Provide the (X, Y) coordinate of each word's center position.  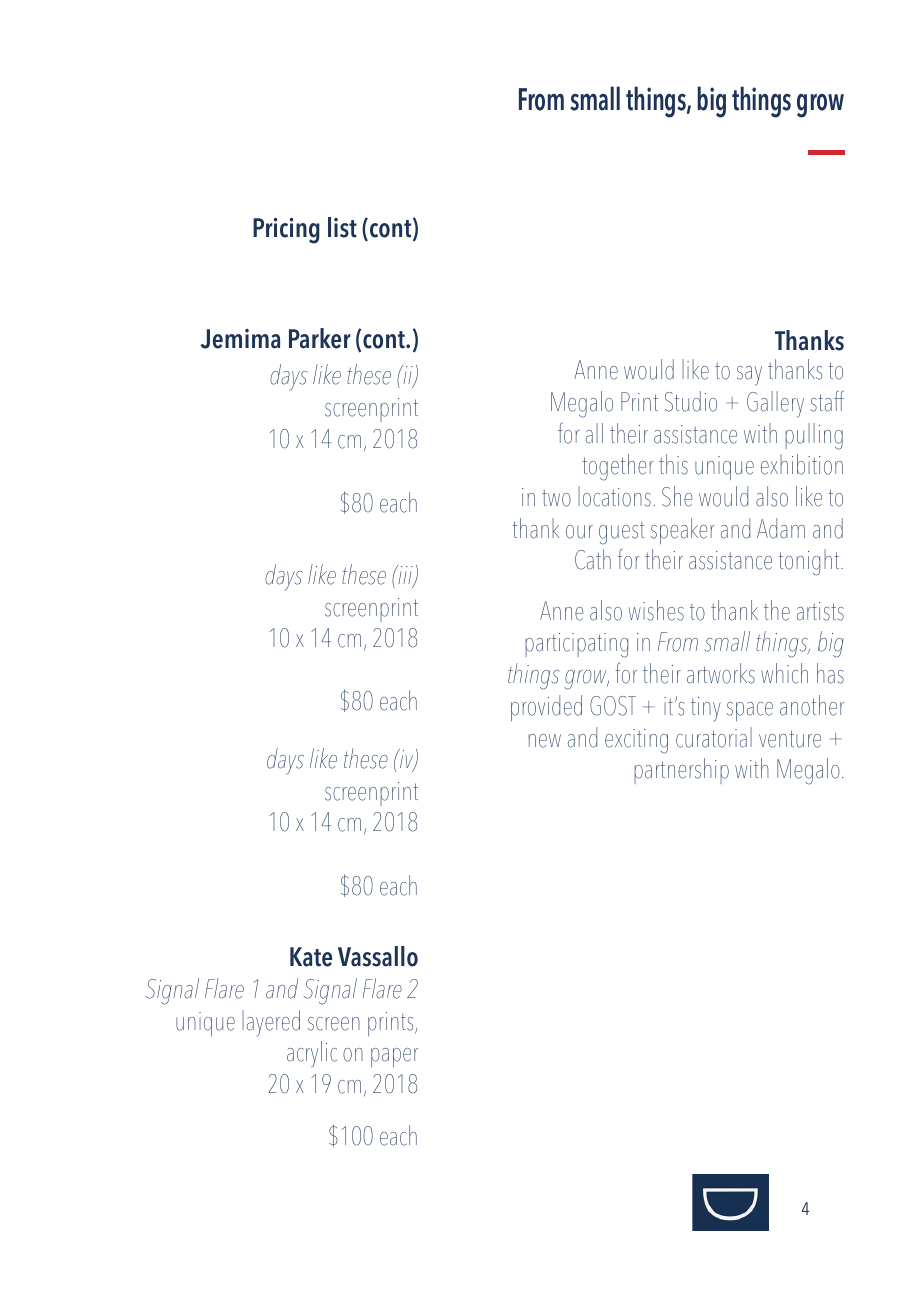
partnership (681, 771)
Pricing (286, 231)
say (749, 376)
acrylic (312, 1054)
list (342, 227)
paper (394, 1057)
